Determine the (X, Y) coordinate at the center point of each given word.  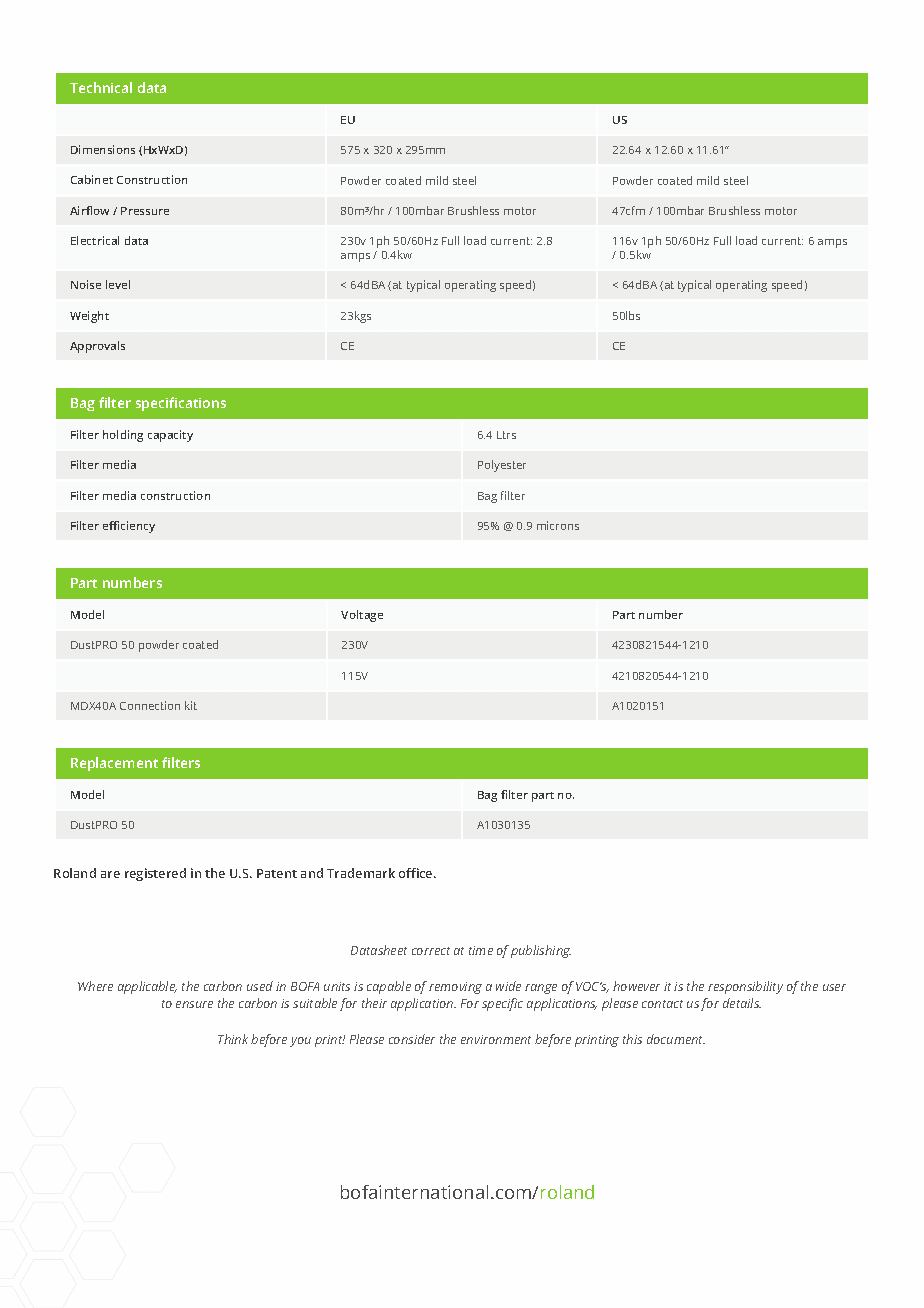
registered (155, 874)
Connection (150, 705)
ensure (194, 1004)
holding (123, 436)
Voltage (362, 616)
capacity (170, 436)
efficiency (129, 527)
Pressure (145, 211)
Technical (101, 87)
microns (558, 525)
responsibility (745, 987)
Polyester (502, 466)
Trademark (361, 873)
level (118, 284)
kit (191, 705)
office (417, 873)
